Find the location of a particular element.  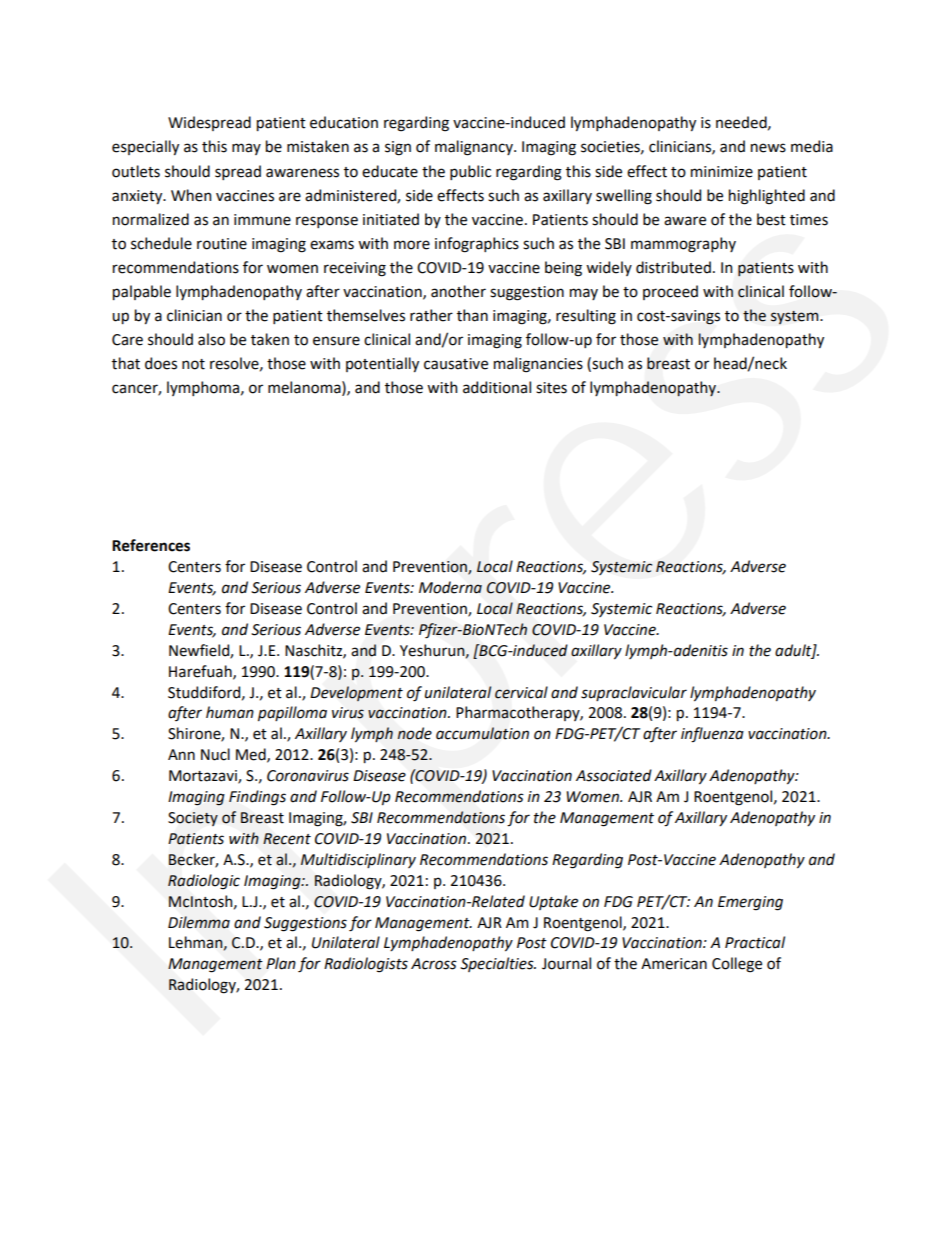

Specialties is located at coordinates (498, 964).
